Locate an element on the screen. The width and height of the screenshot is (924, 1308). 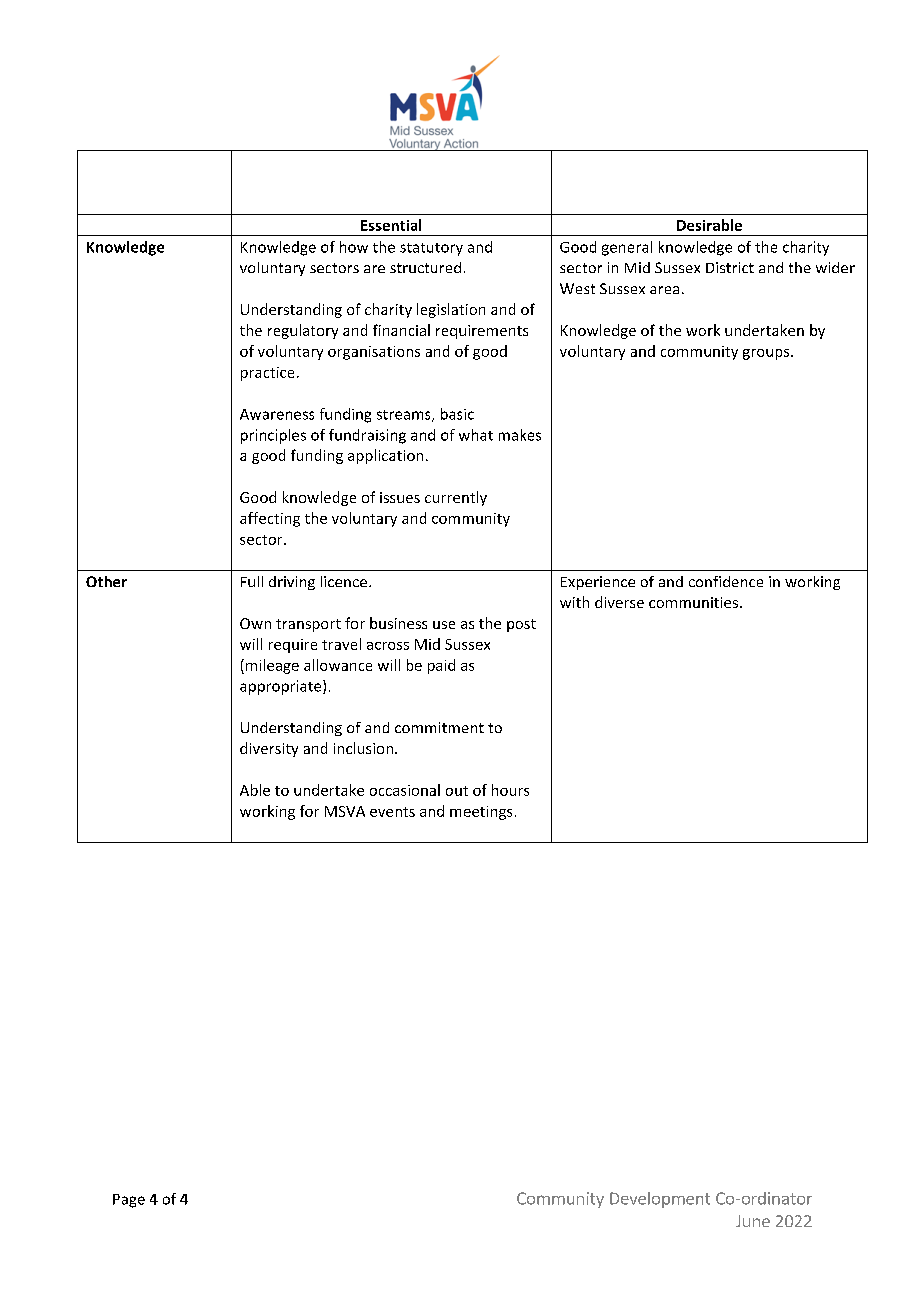
regulatory is located at coordinates (303, 331).
